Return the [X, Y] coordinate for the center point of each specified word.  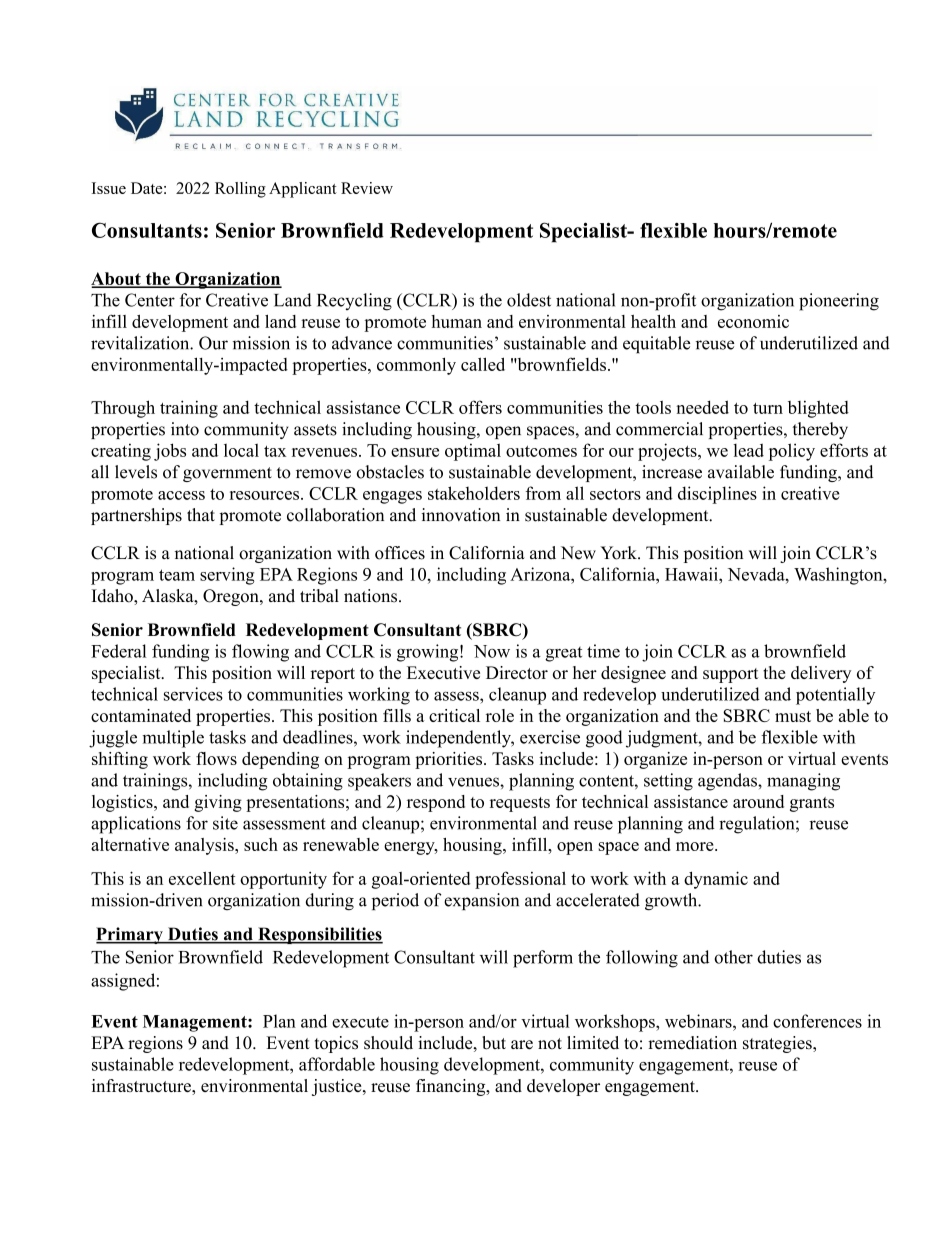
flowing [260, 653]
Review [367, 188]
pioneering [839, 302]
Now [492, 651]
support [730, 675]
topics [336, 1044]
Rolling [240, 190]
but [494, 1043]
